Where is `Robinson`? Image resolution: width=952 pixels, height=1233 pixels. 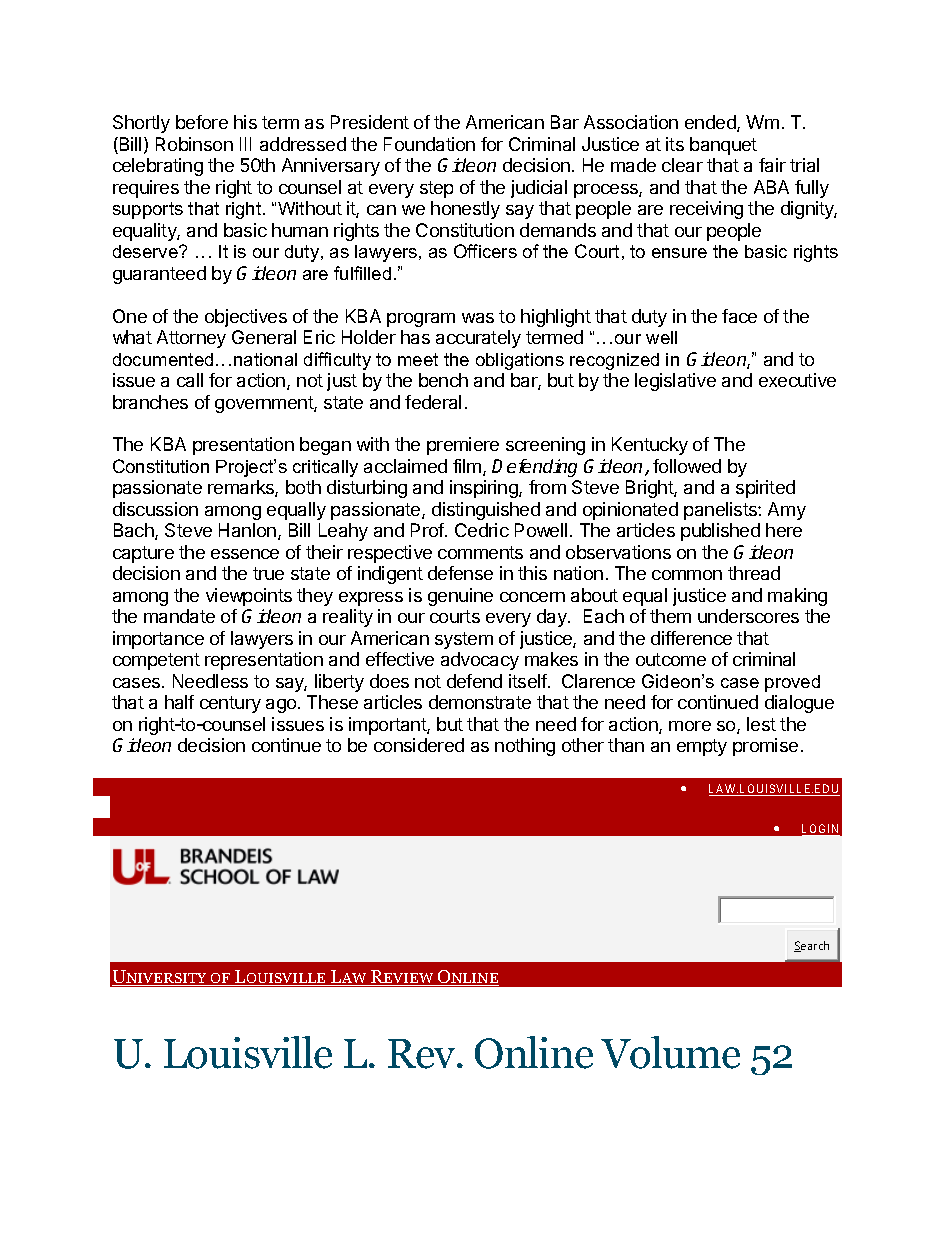
Robinson is located at coordinates (194, 144).
